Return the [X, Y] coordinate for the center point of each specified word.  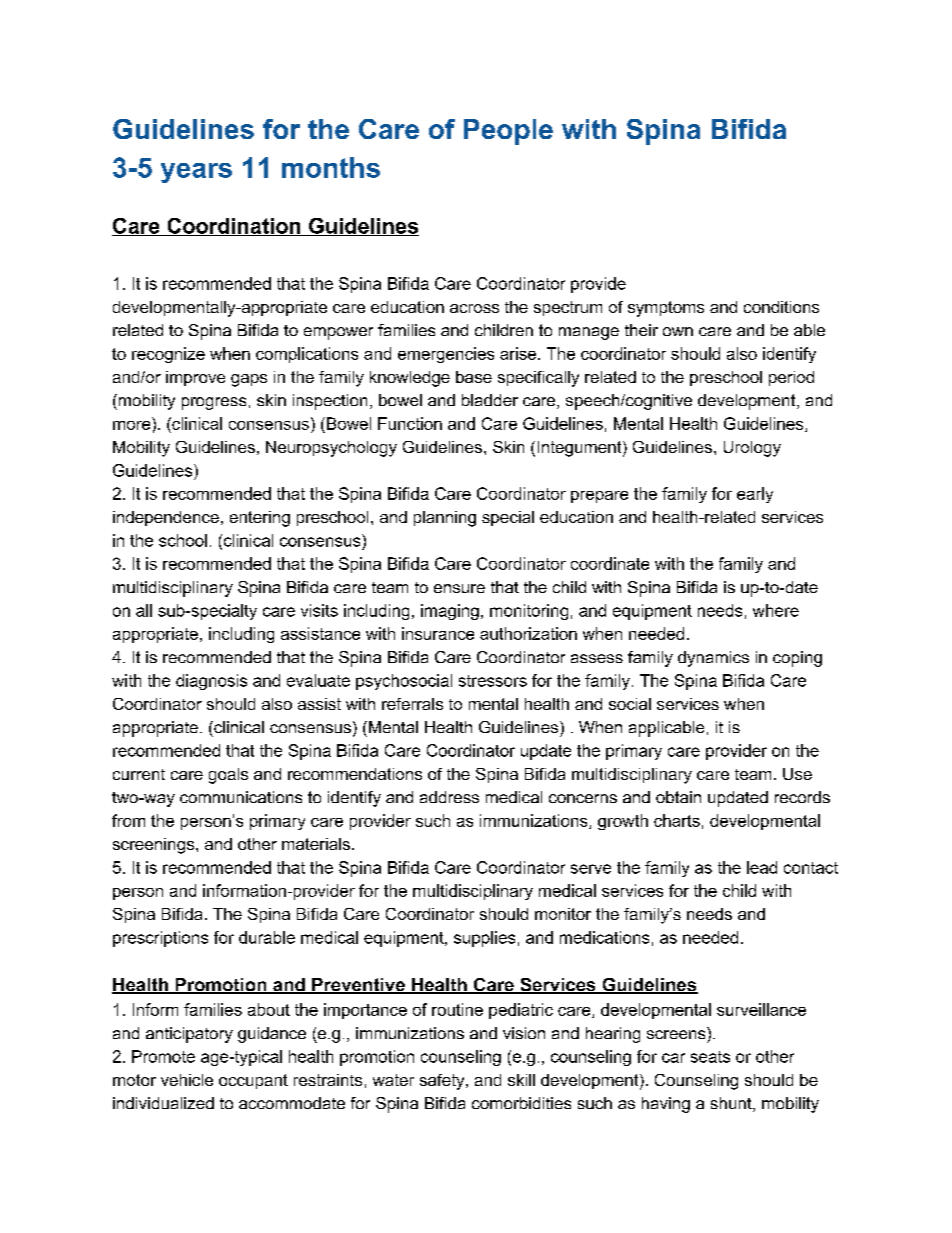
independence [166, 518]
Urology [752, 449]
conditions [781, 307]
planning [445, 519]
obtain [678, 797]
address [449, 797]
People [508, 132]
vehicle [187, 1080]
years [196, 173]
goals [228, 776]
